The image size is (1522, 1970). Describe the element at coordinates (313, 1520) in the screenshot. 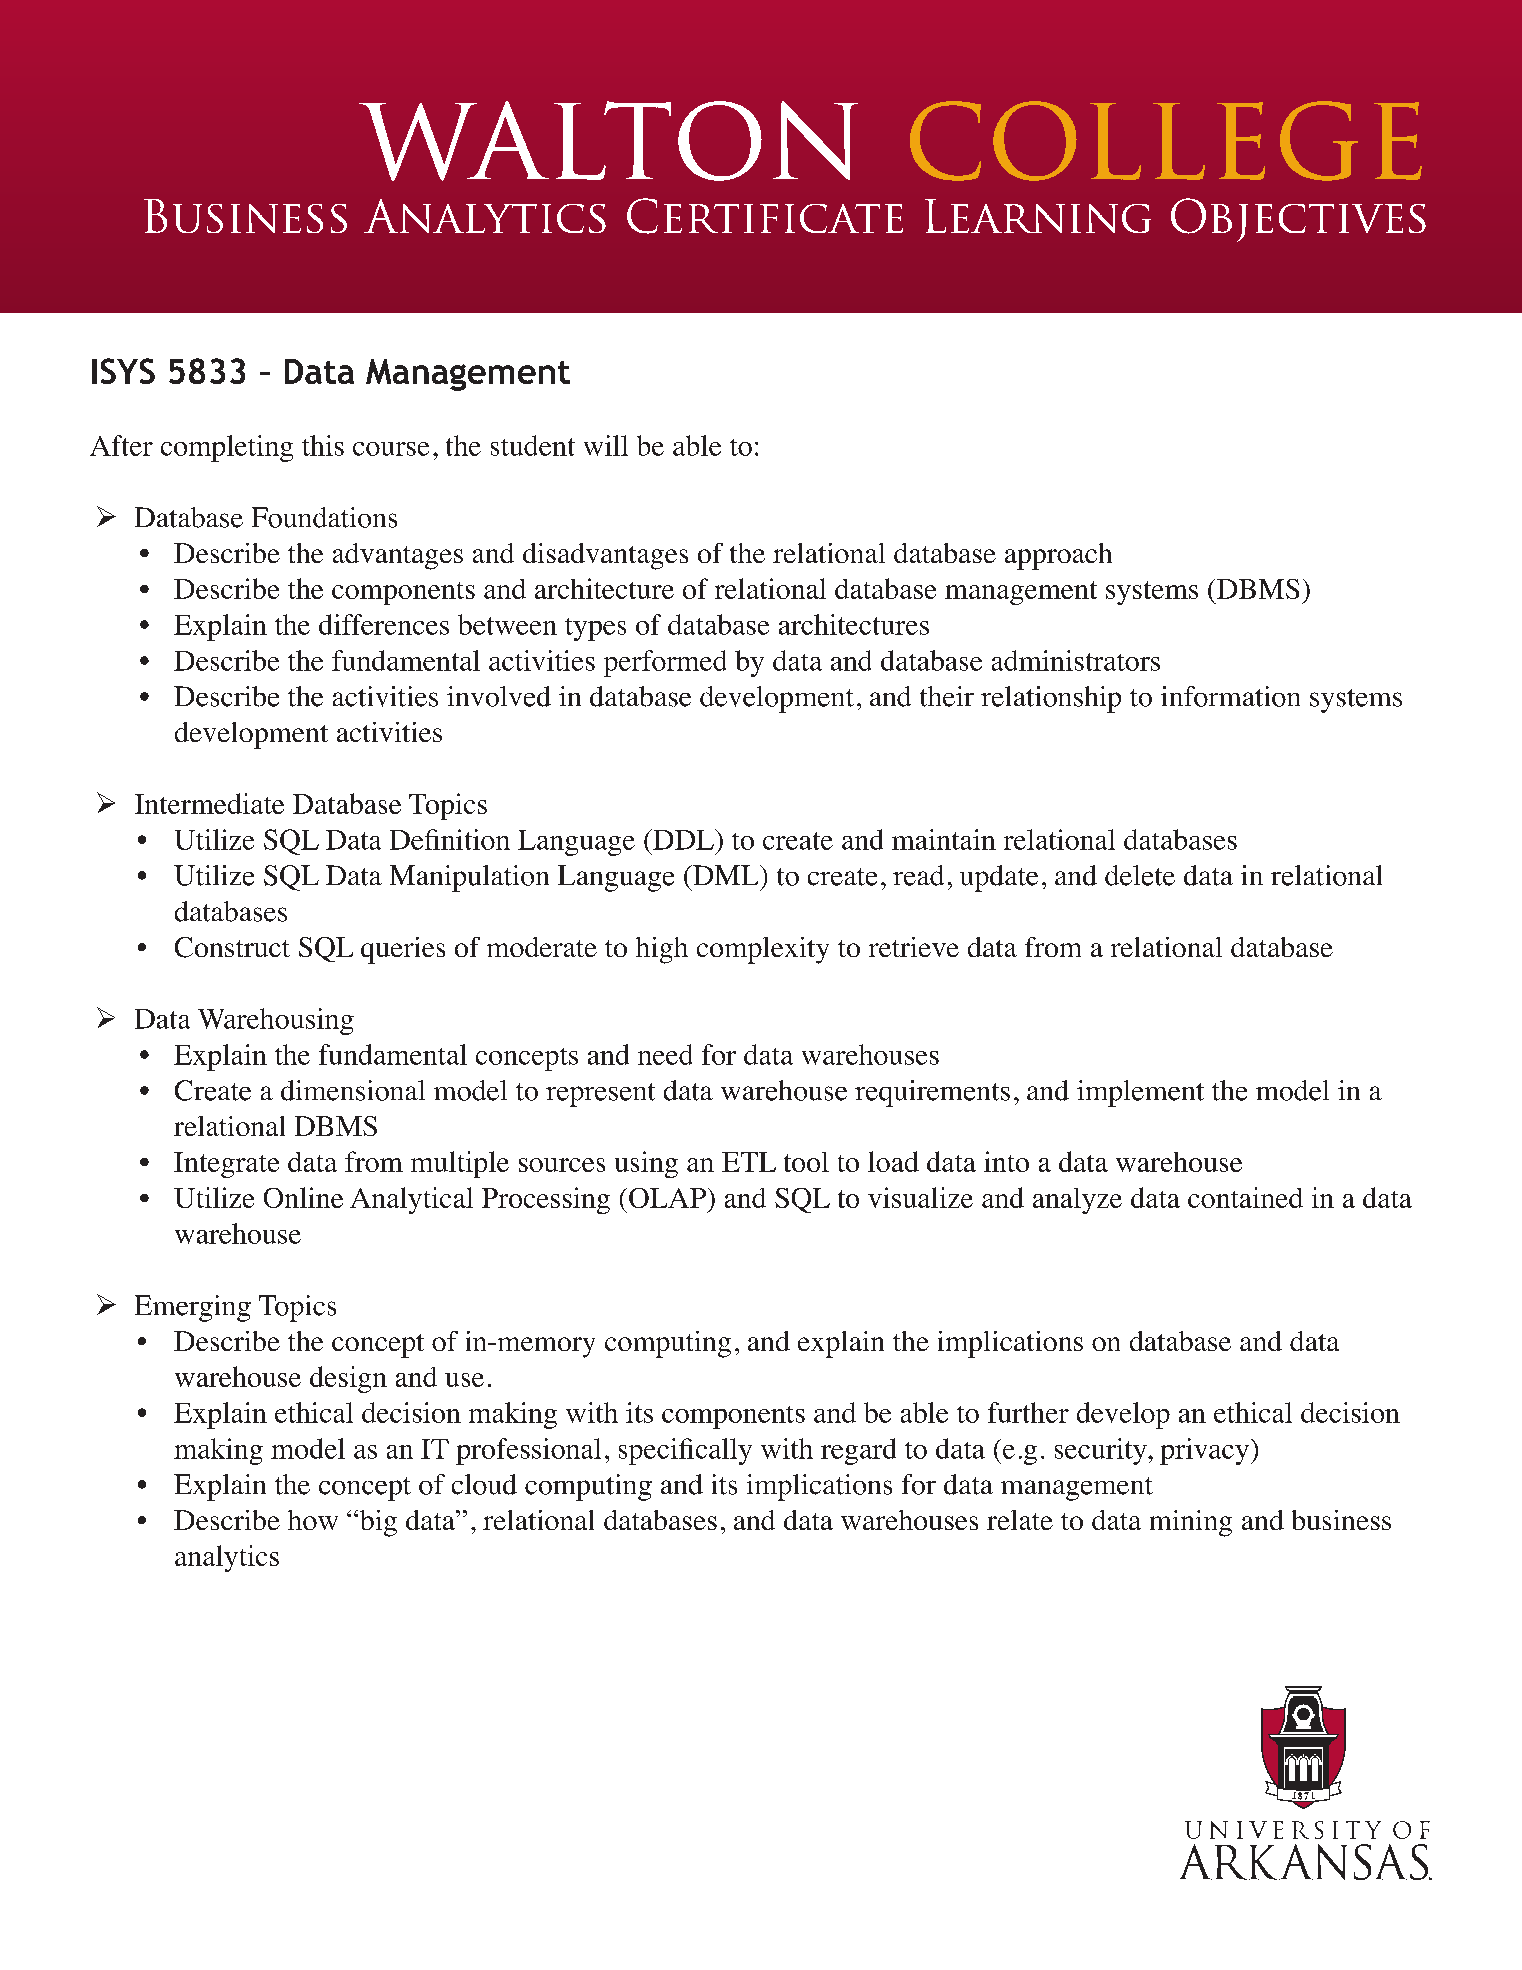

I see `how` at that location.
